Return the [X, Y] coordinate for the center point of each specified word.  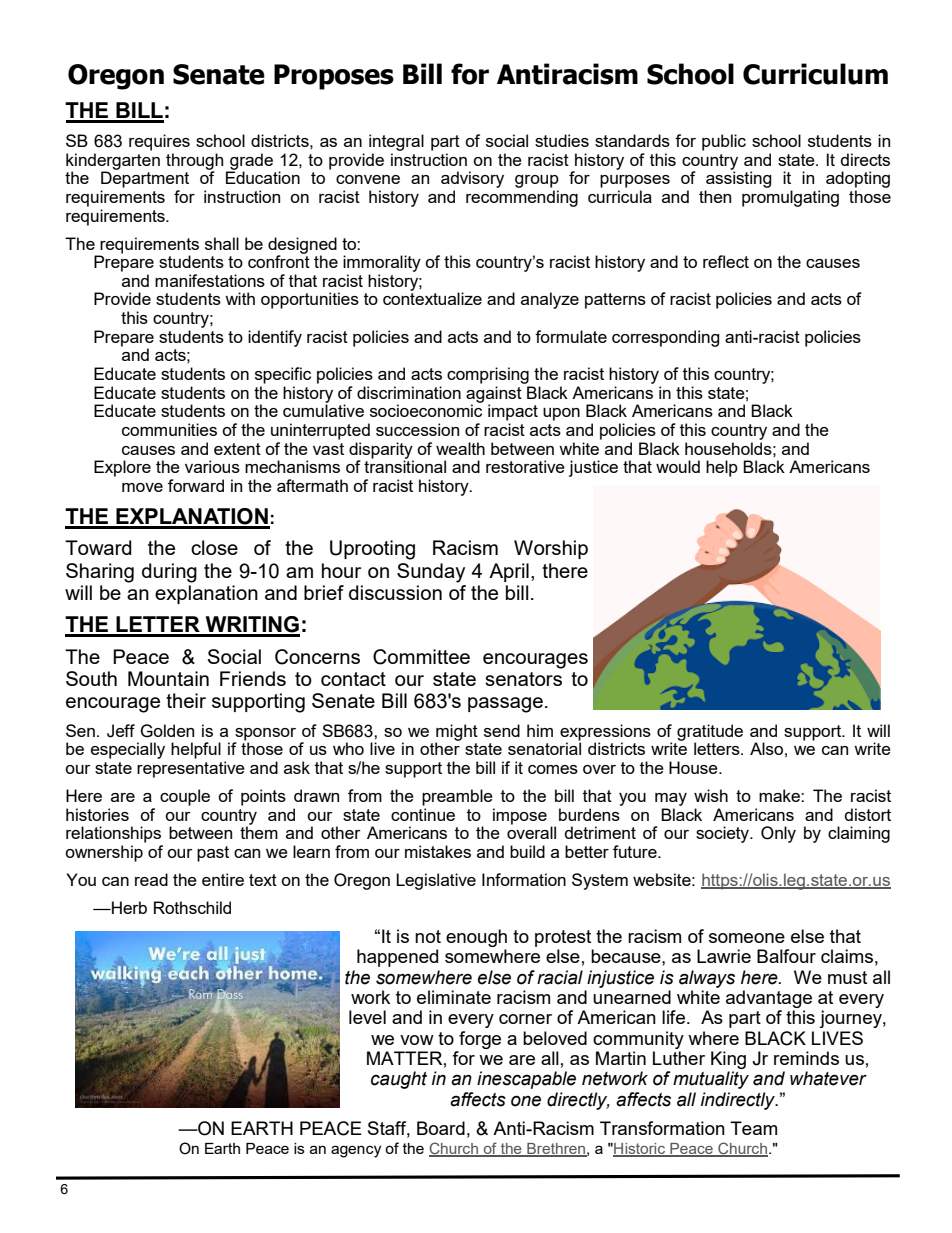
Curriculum [815, 74]
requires [159, 142]
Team [753, 1128]
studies [562, 140]
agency [356, 1151]
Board [441, 1128]
